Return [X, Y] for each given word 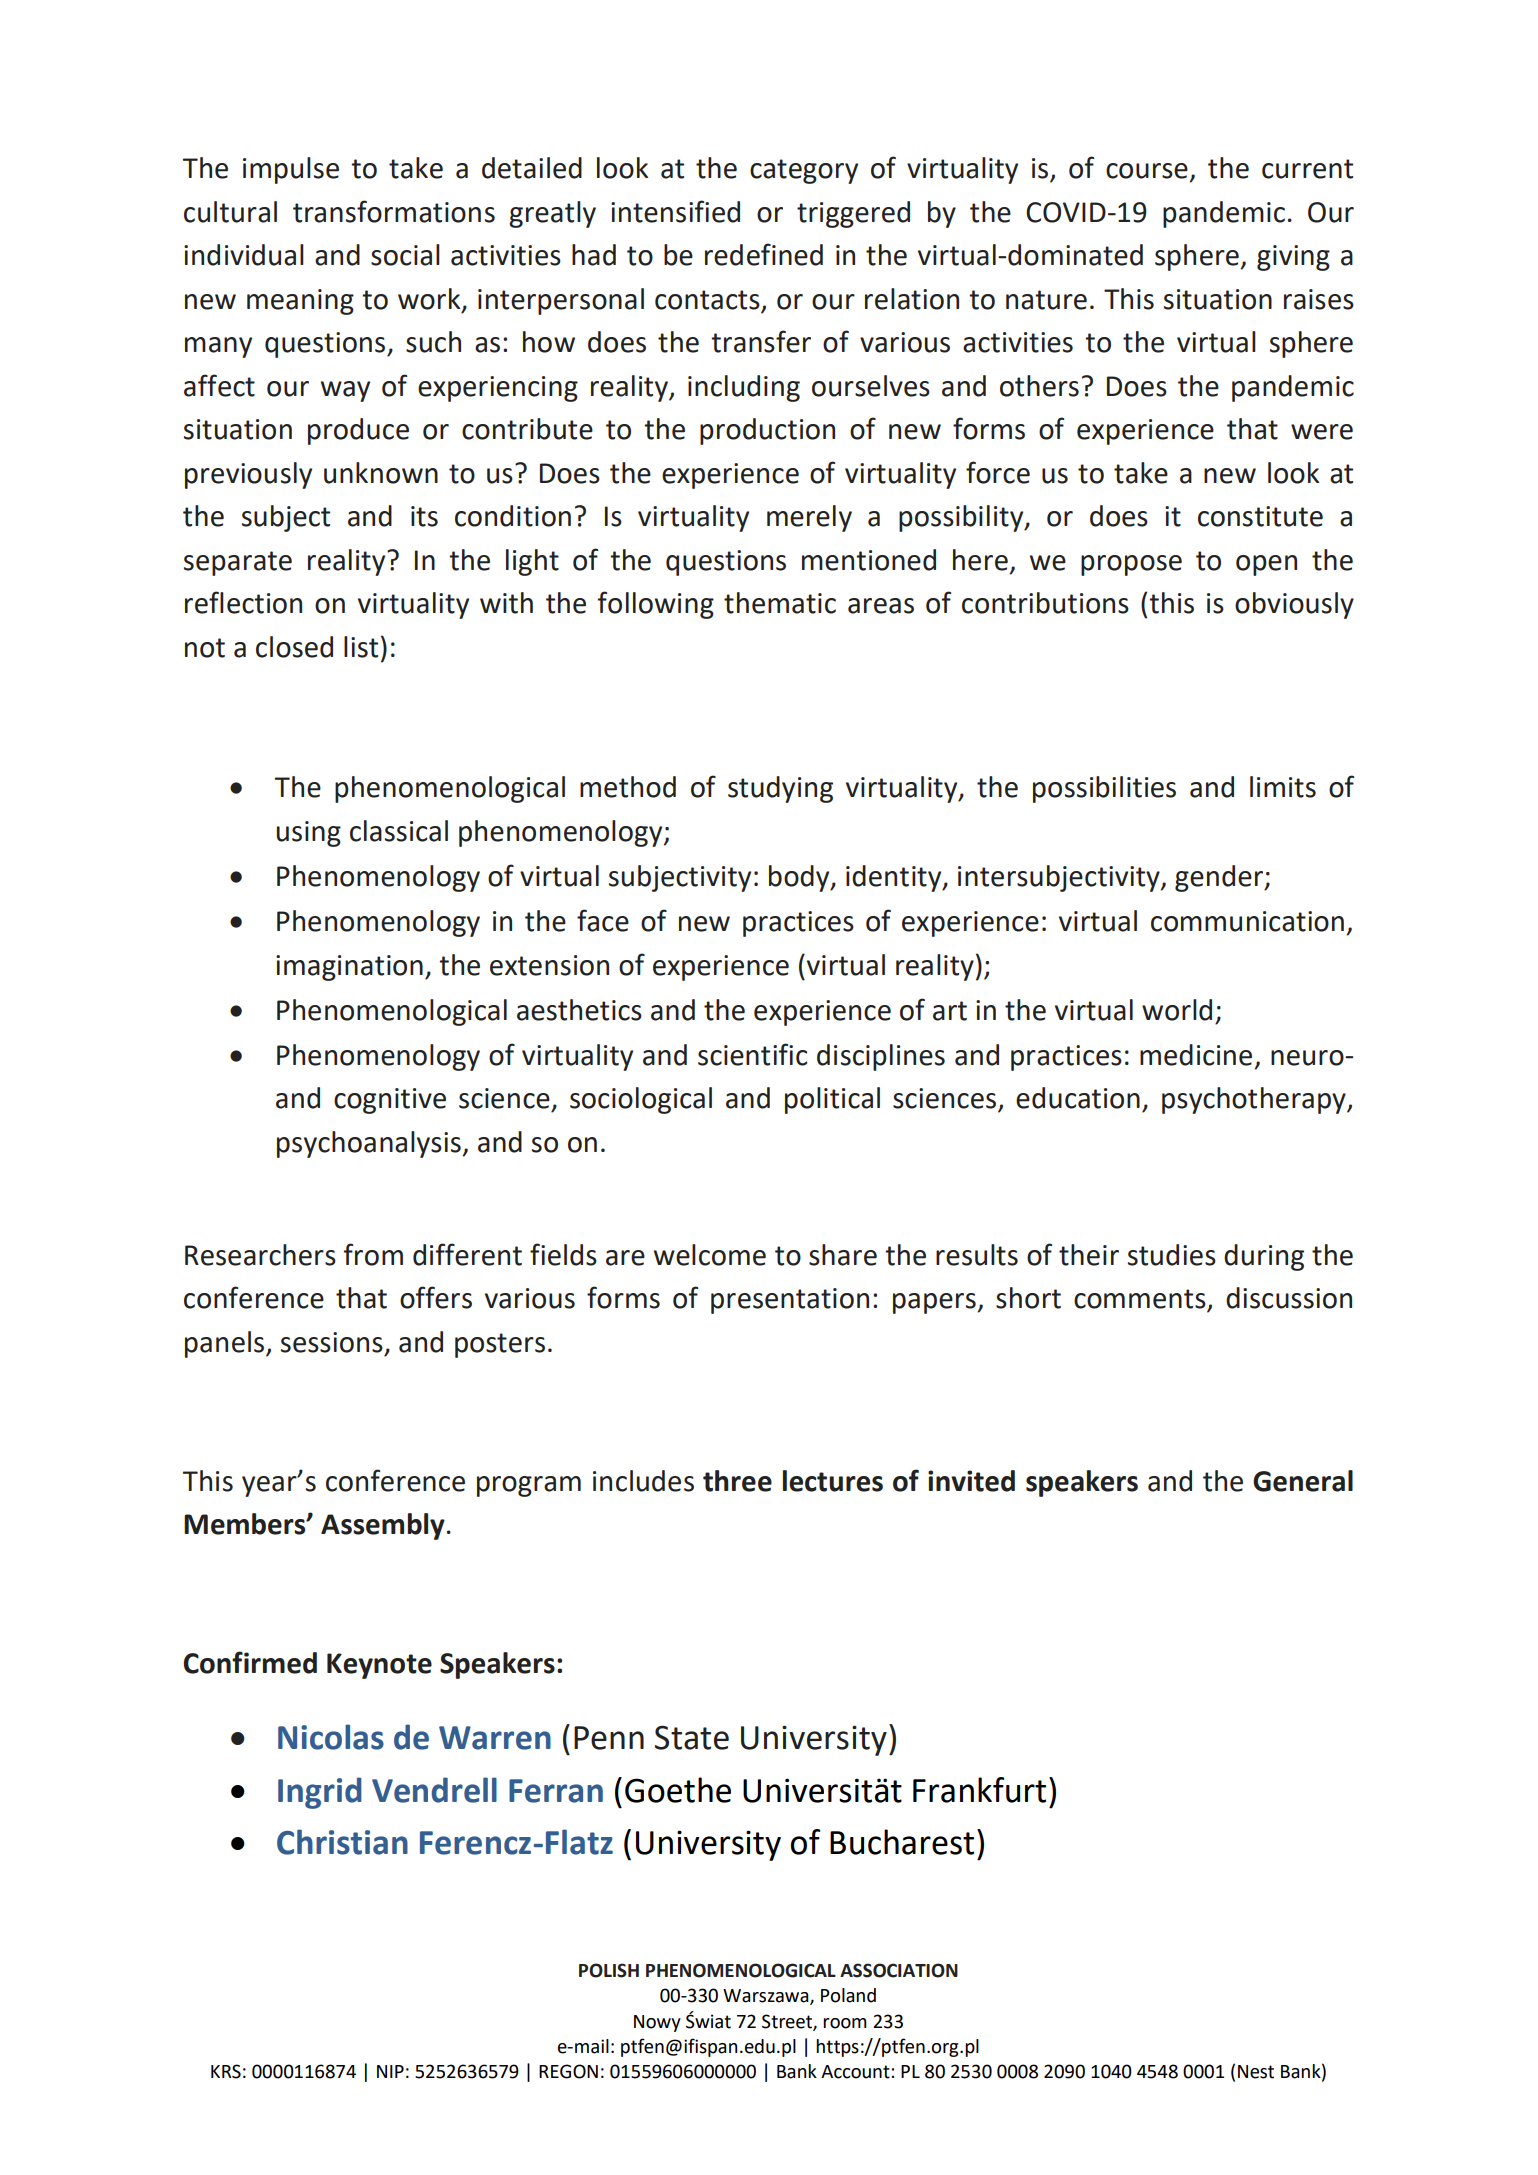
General [1303, 1481]
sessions [332, 1342]
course [1147, 171]
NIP [390, 2071]
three [737, 1481]
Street [788, 2022]
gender [1220, 878]
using [309, 834]
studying [780, 789]
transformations [394, 211]
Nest [1256, 2072]
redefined [764, 254]
